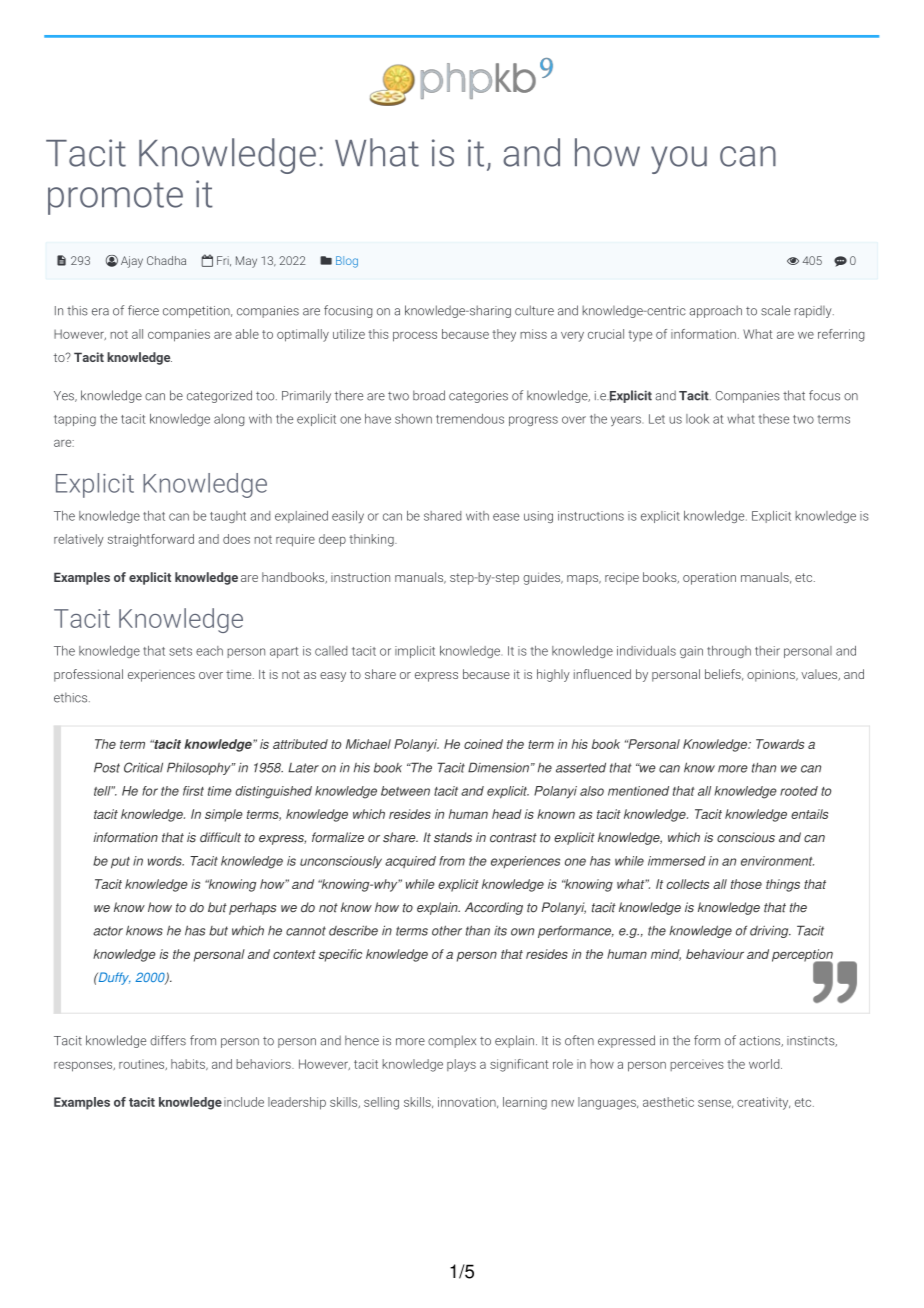 The image size is (924, 1308). What do you see at coordinates (679, 160) in the document?
I see `you` at bounding box center [679, 160].
